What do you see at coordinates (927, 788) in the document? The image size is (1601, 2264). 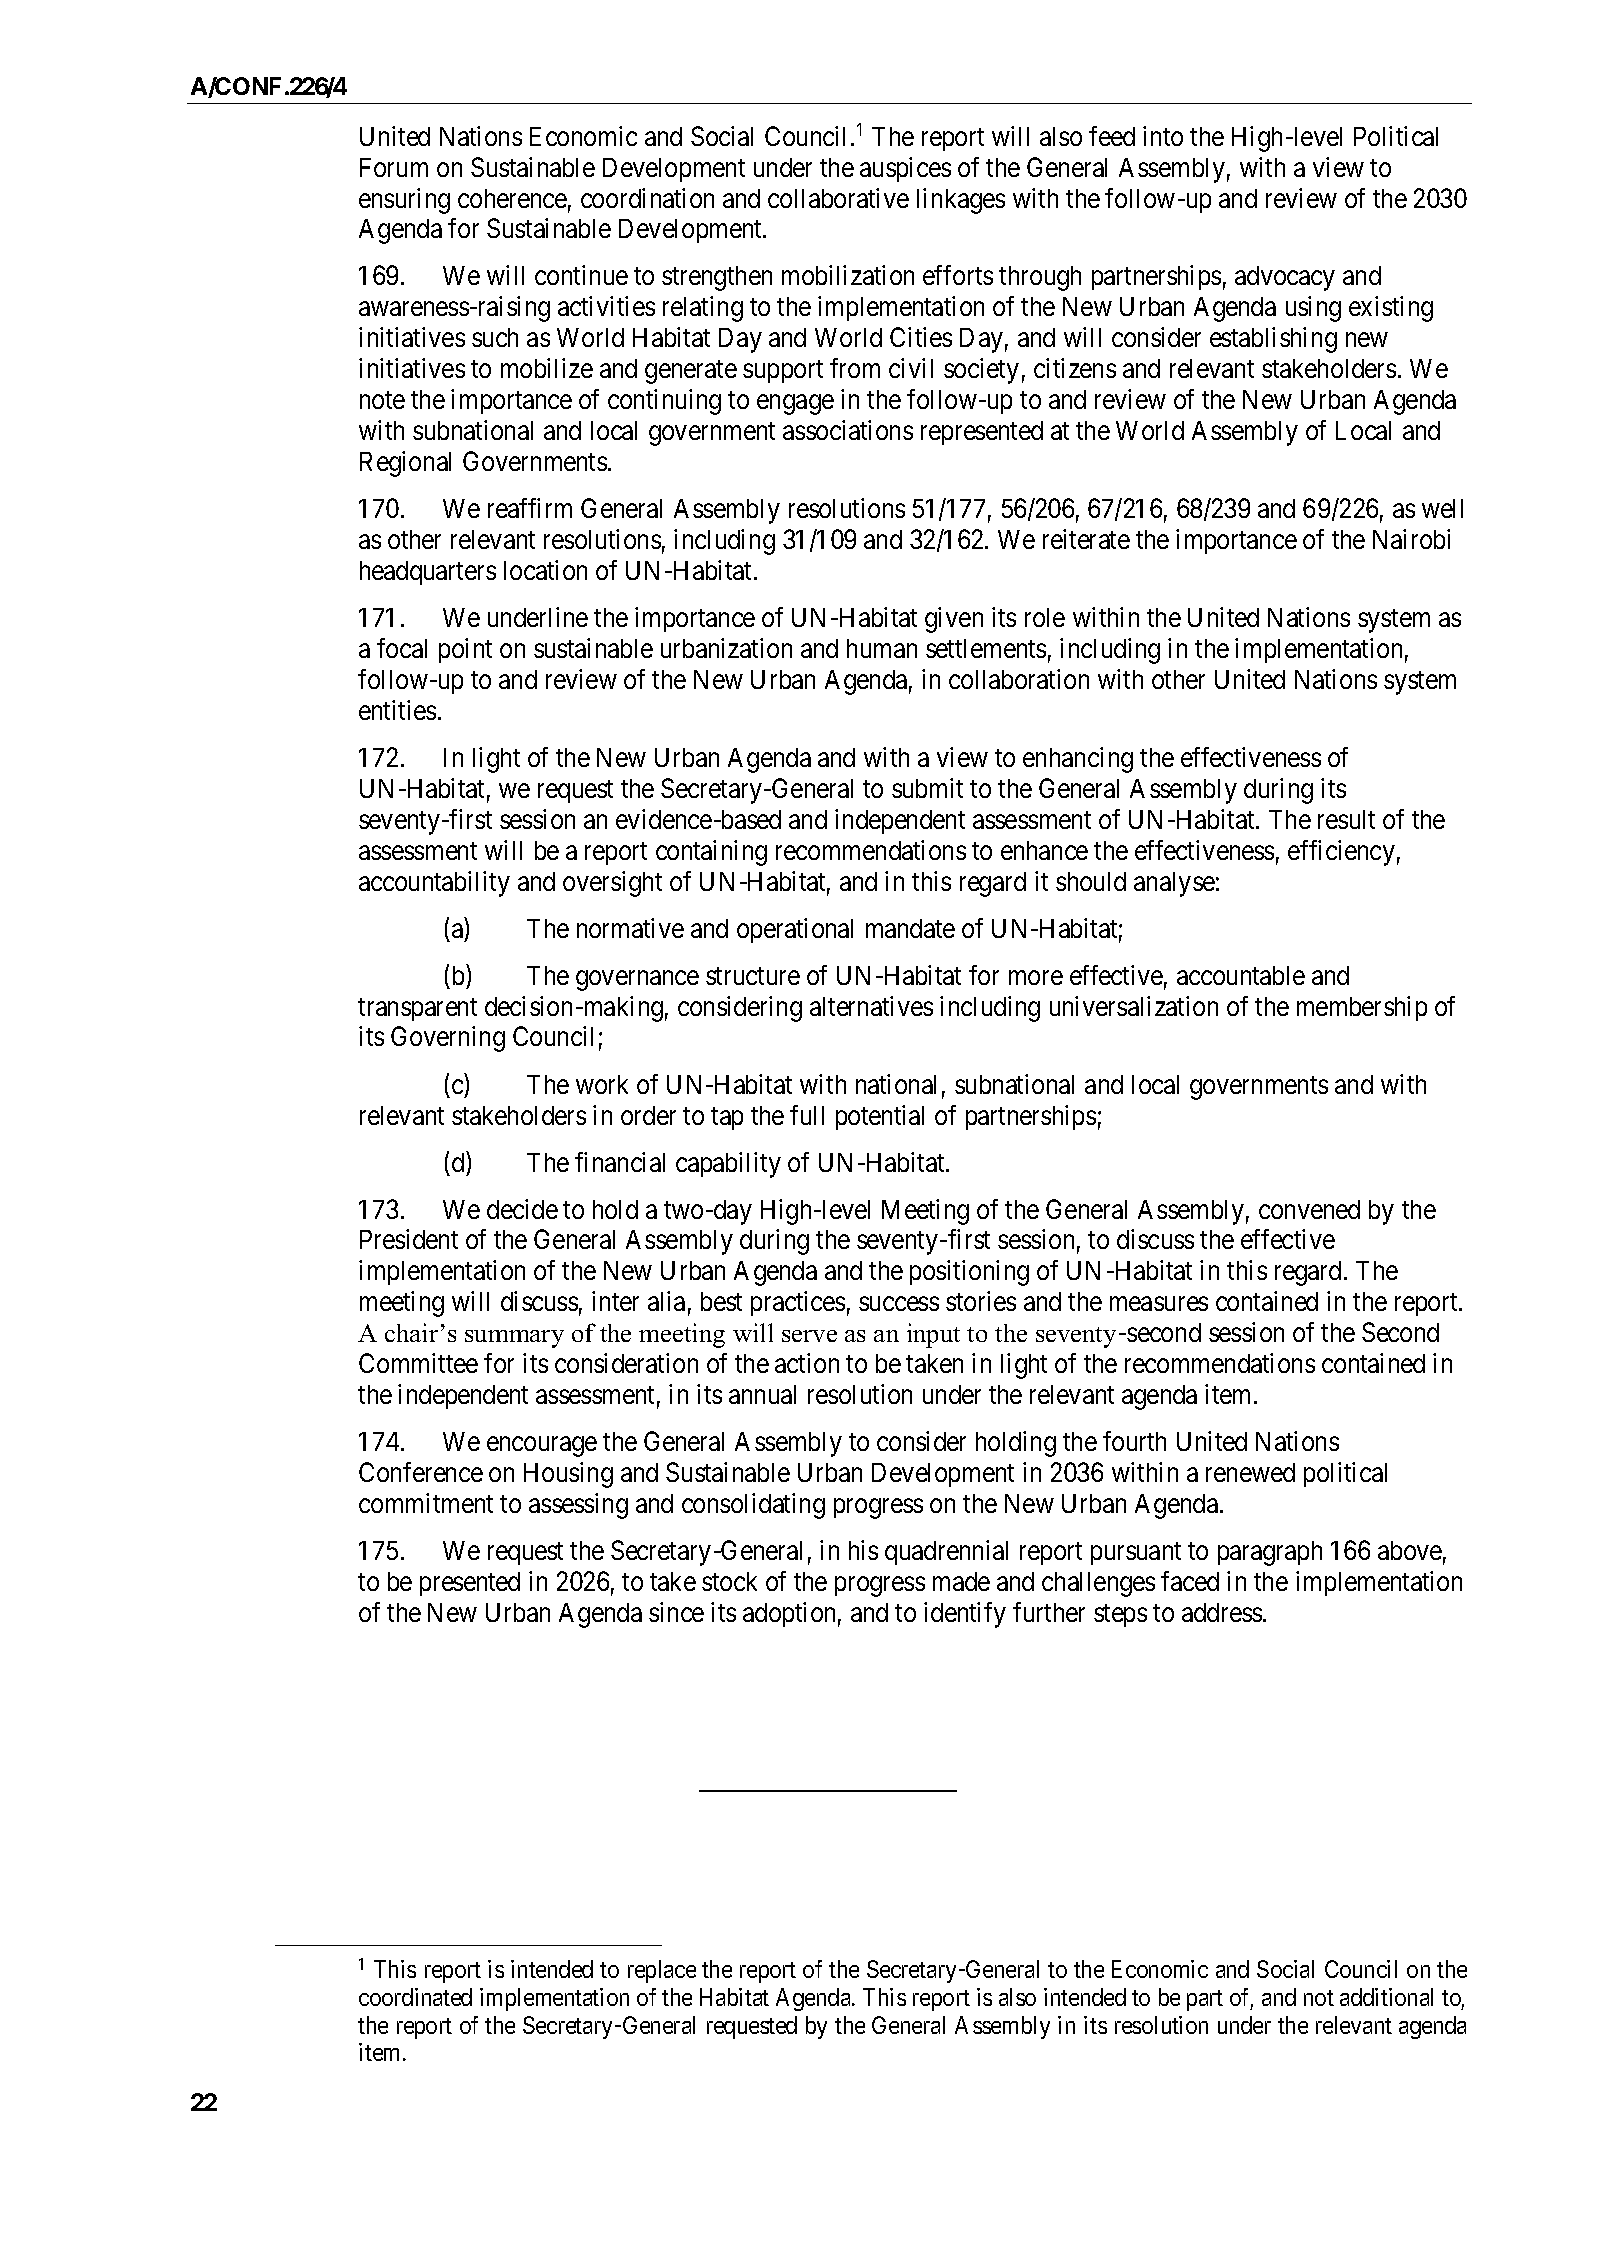 I see `submit` at bounding box center [927, 788].
